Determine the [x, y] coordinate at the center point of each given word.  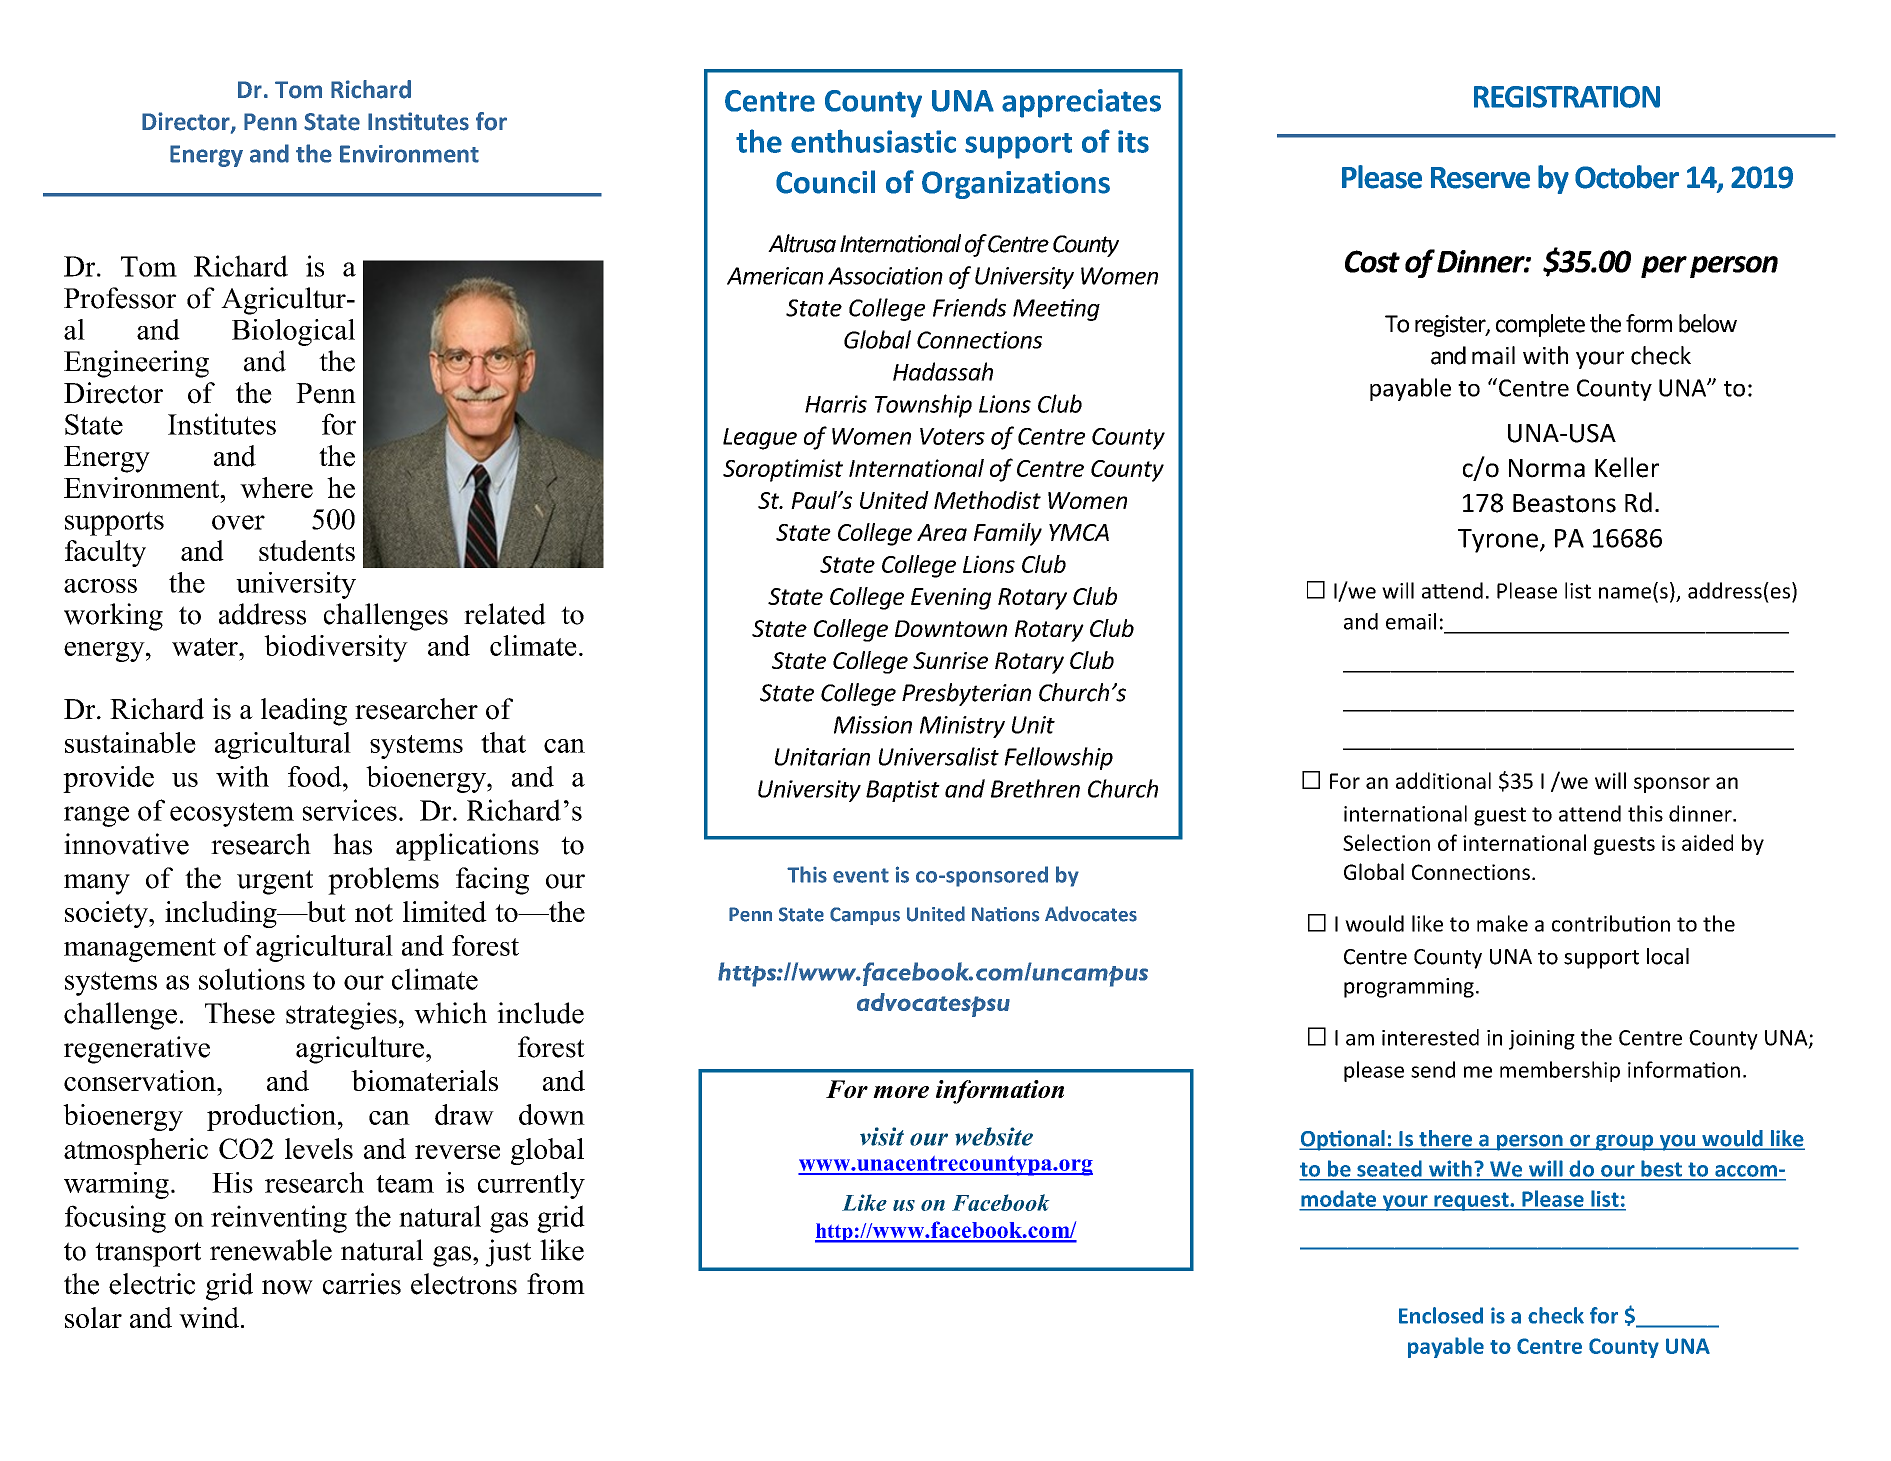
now [287, 1287]
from [556, 1284]
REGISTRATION [1567, 97]
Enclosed [1441, 1315]
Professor [120, 298]
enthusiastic [873, 141]
